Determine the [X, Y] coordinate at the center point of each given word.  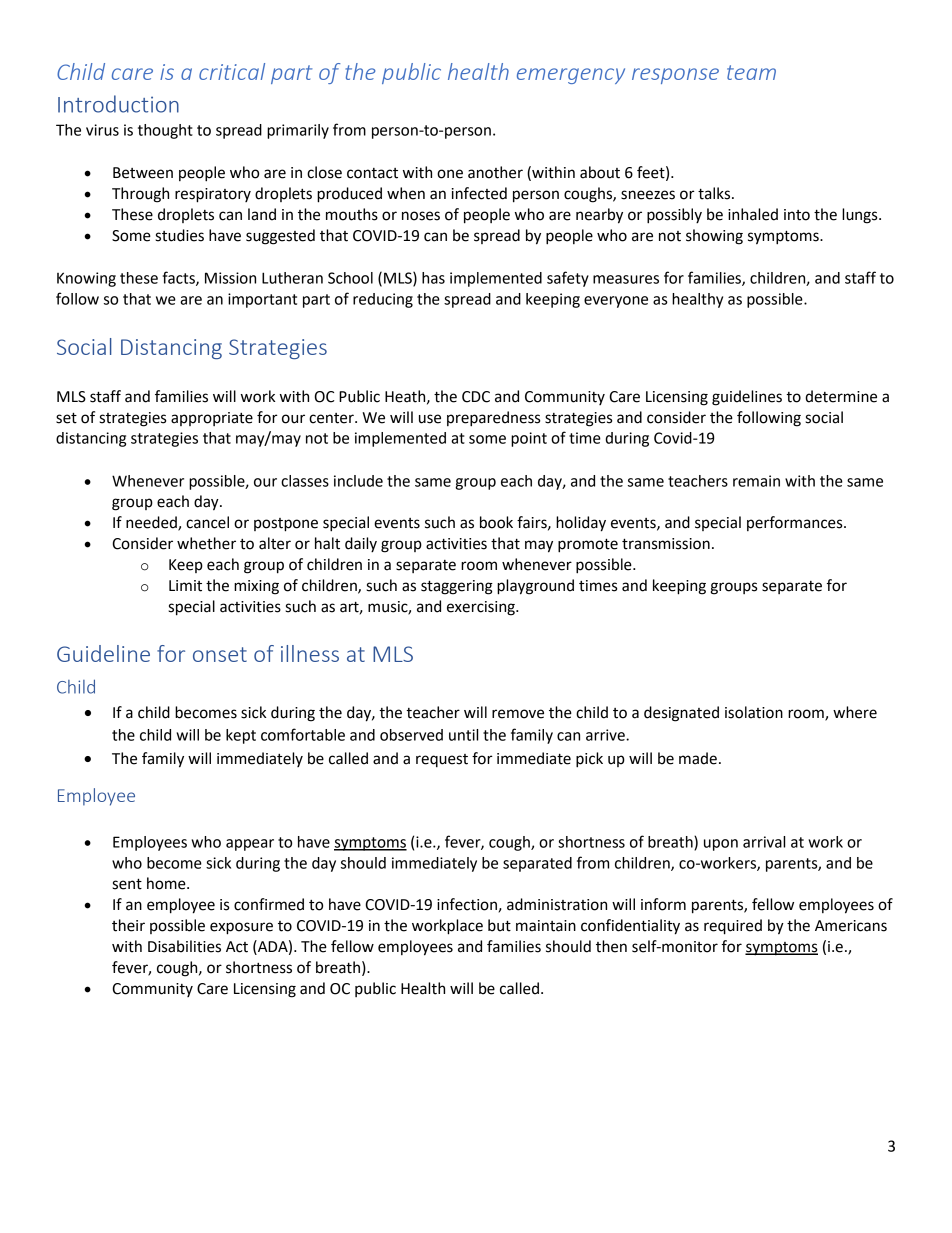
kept [241, 736]
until [463, 735]
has [433, 278]
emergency [571, 76]
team [751, 72]
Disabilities [184, 946]
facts [179, 278]
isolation [754, 712]
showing [714, 237]
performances [796, 523]
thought [165, 131]
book [496, 522]
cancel [207, 522]
